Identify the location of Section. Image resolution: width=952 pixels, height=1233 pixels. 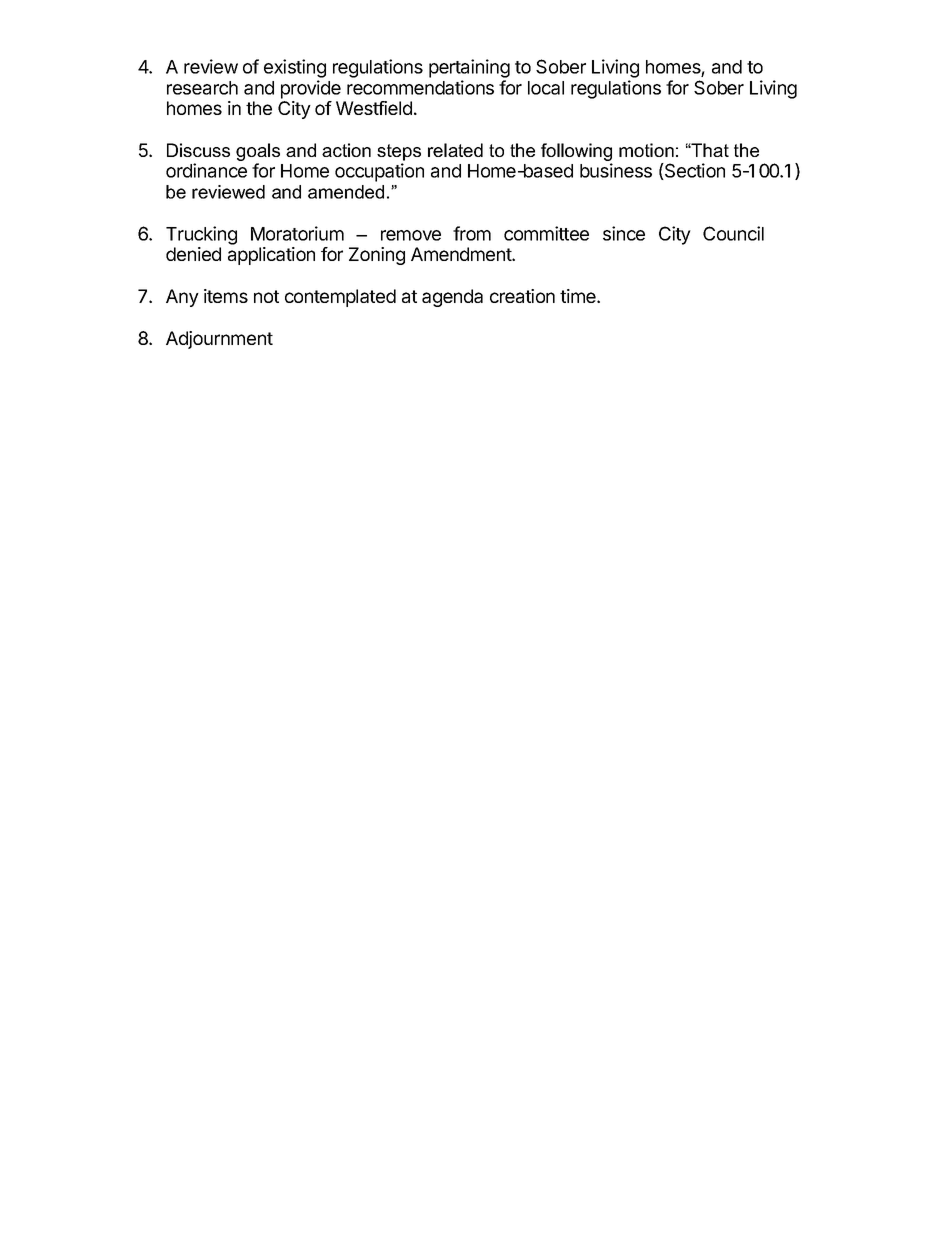
(694, 171).
